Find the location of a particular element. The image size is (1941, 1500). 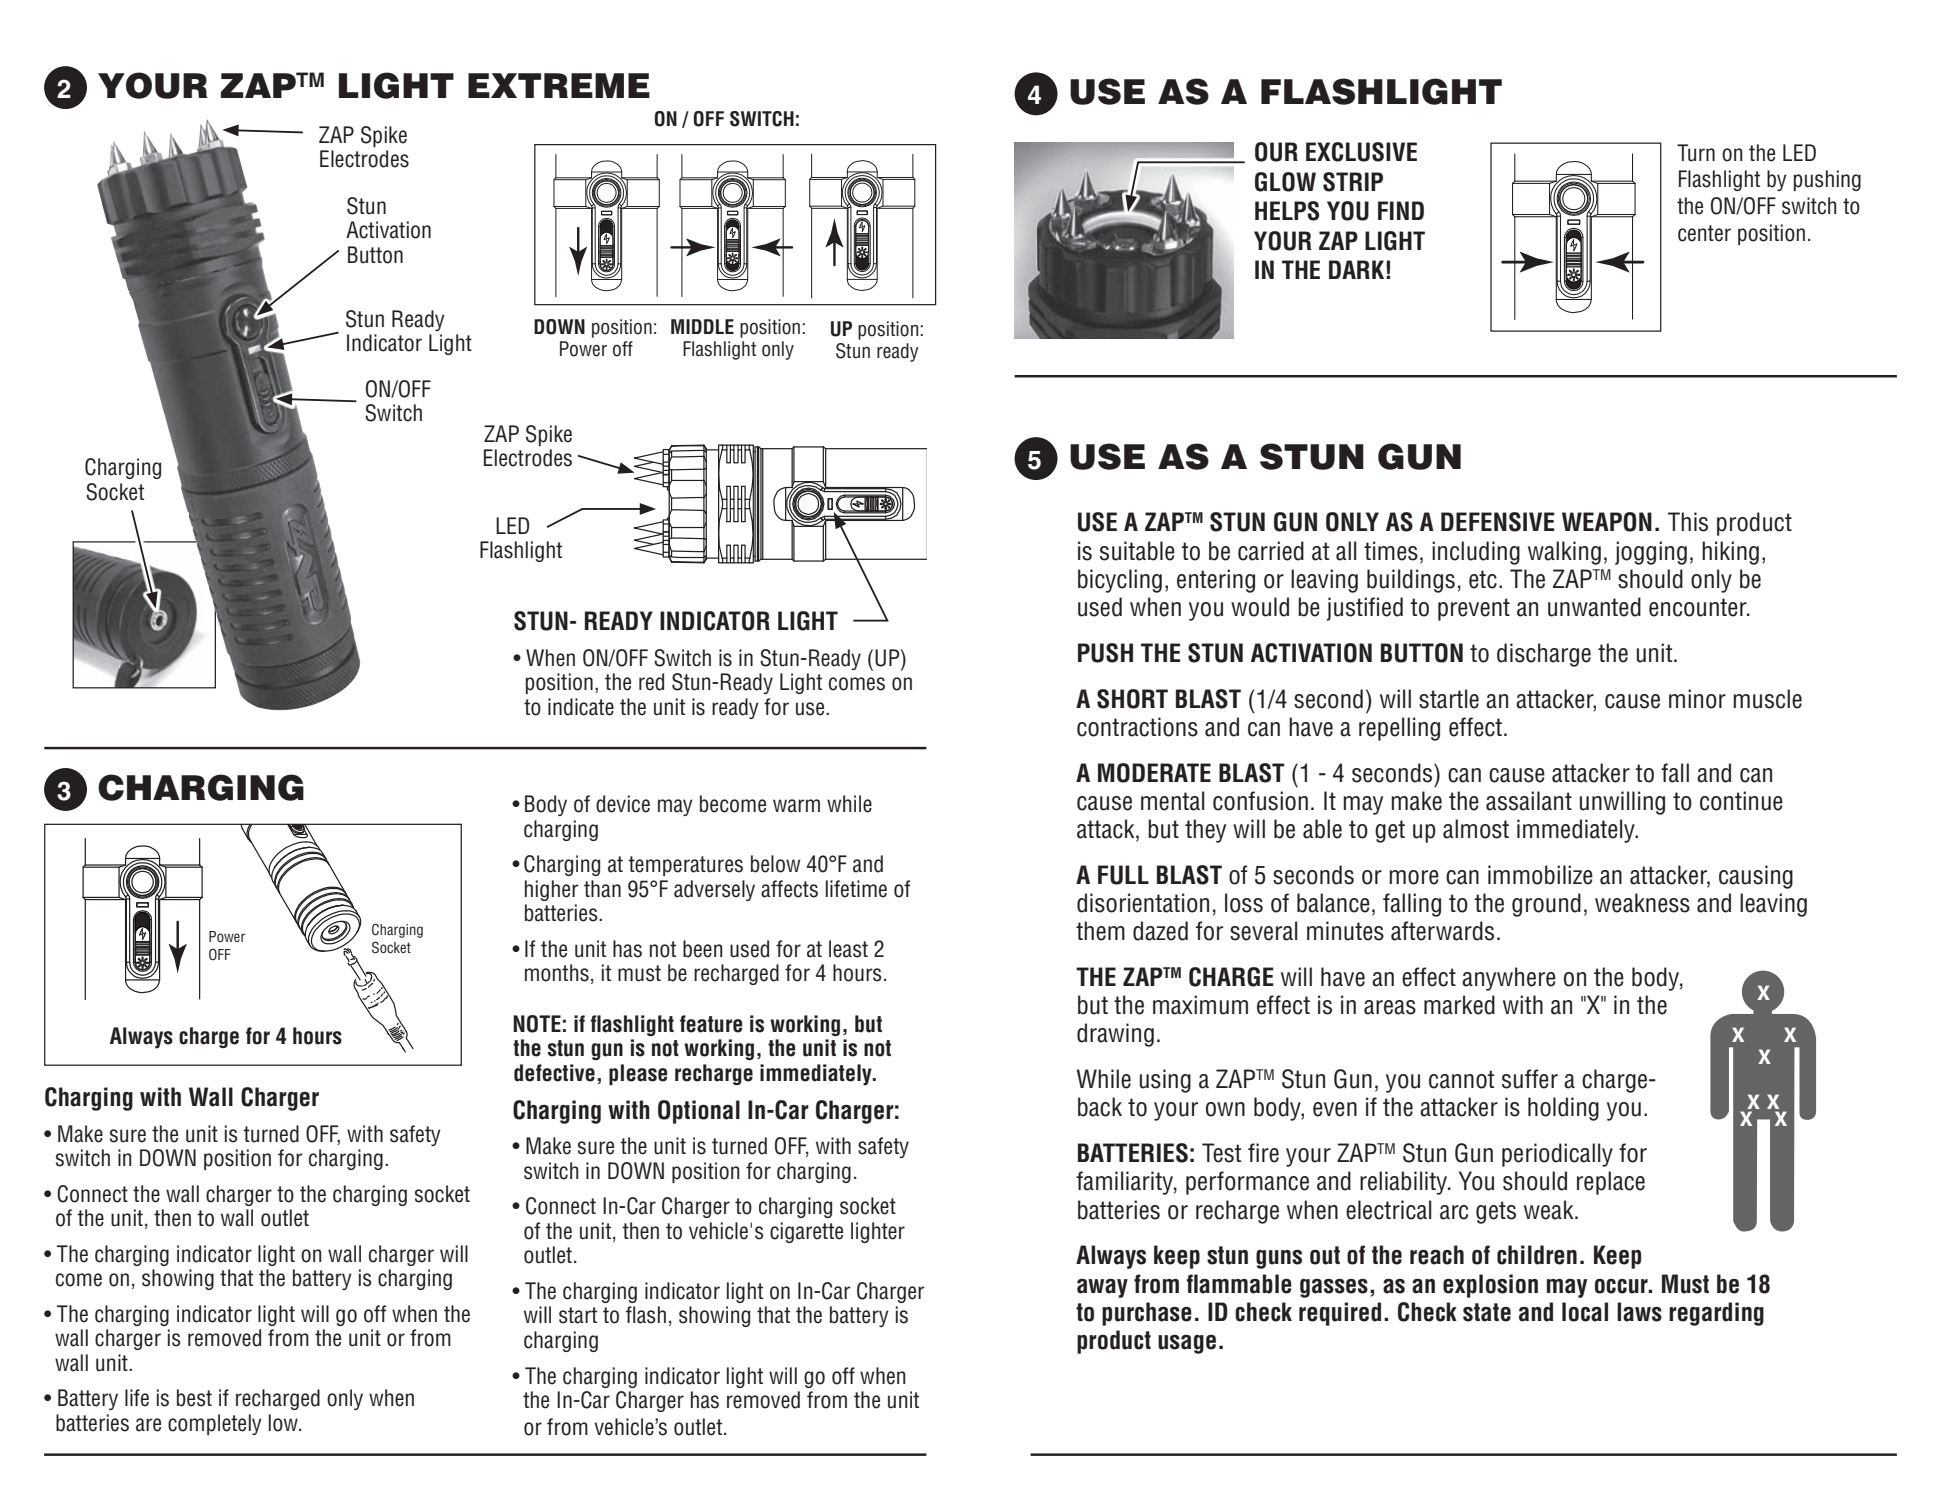

least is located at coordinates (848, 949).
